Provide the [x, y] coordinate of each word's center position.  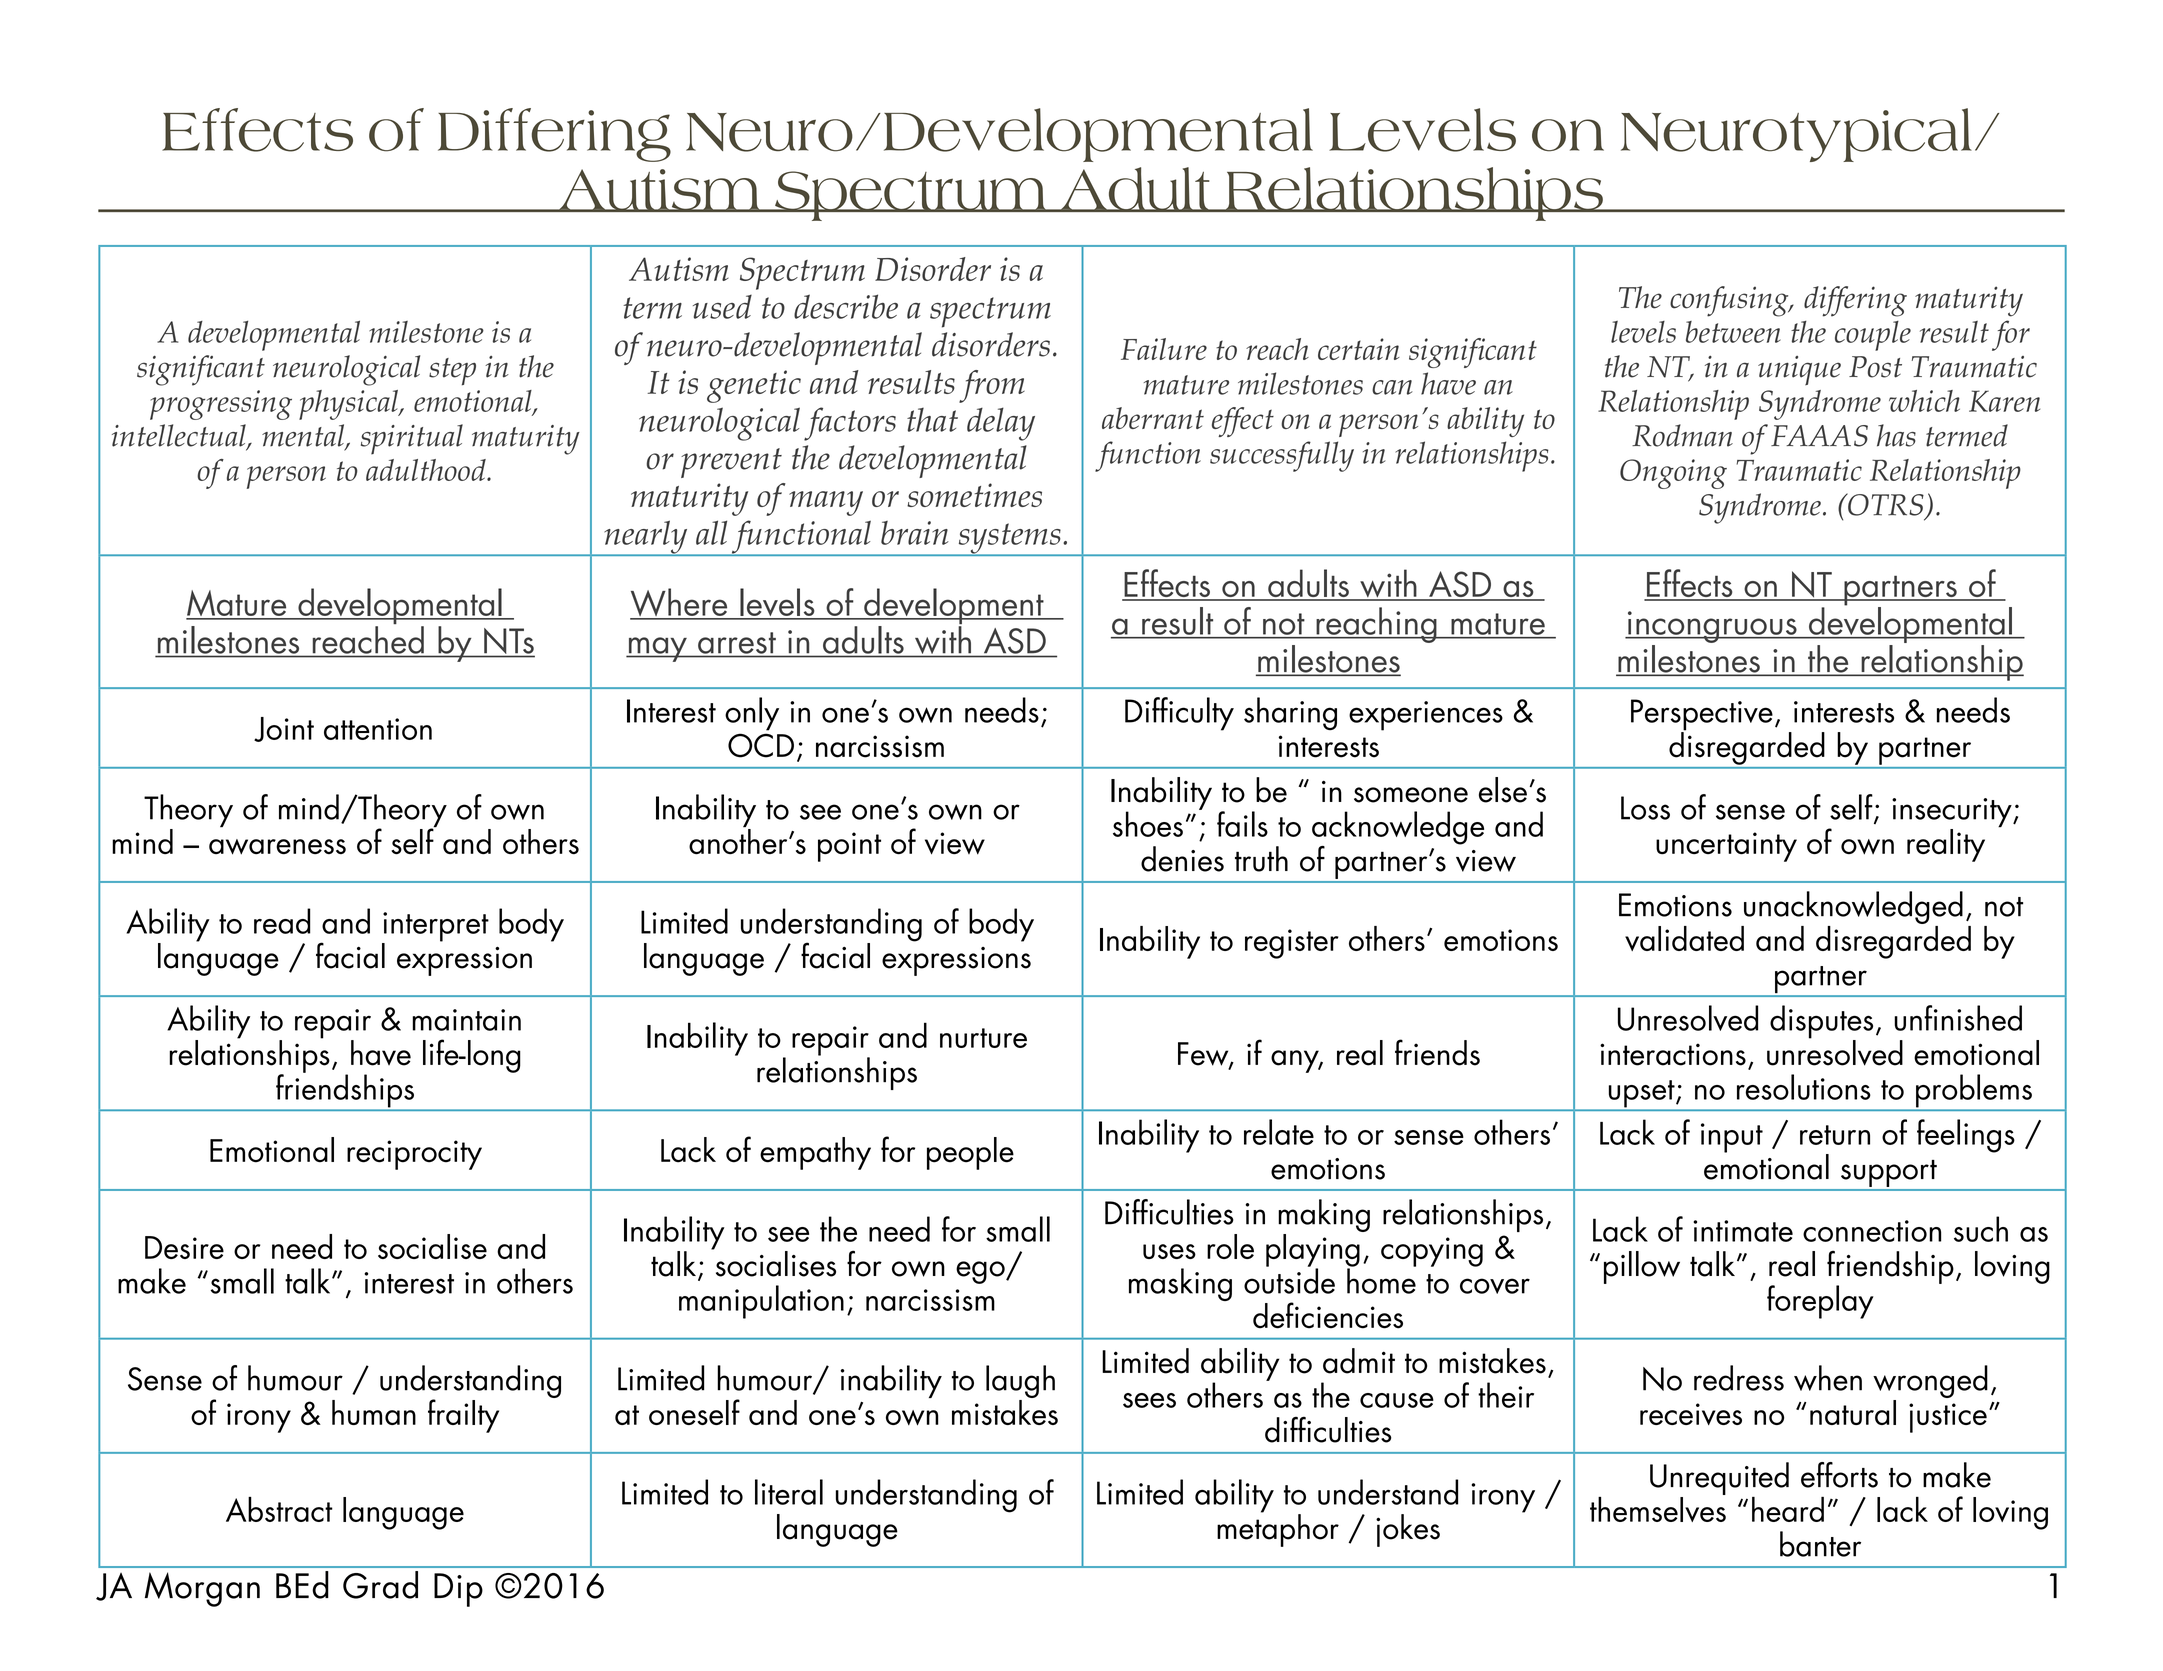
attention [378, 729]
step [452, 371]
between [1733, 332]
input [1732, 1138]
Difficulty [1179, 714]
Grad [380, 1585]
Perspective [1702, 716]
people [970, 1153]
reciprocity [414, 1155]
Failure [1164, 349]
